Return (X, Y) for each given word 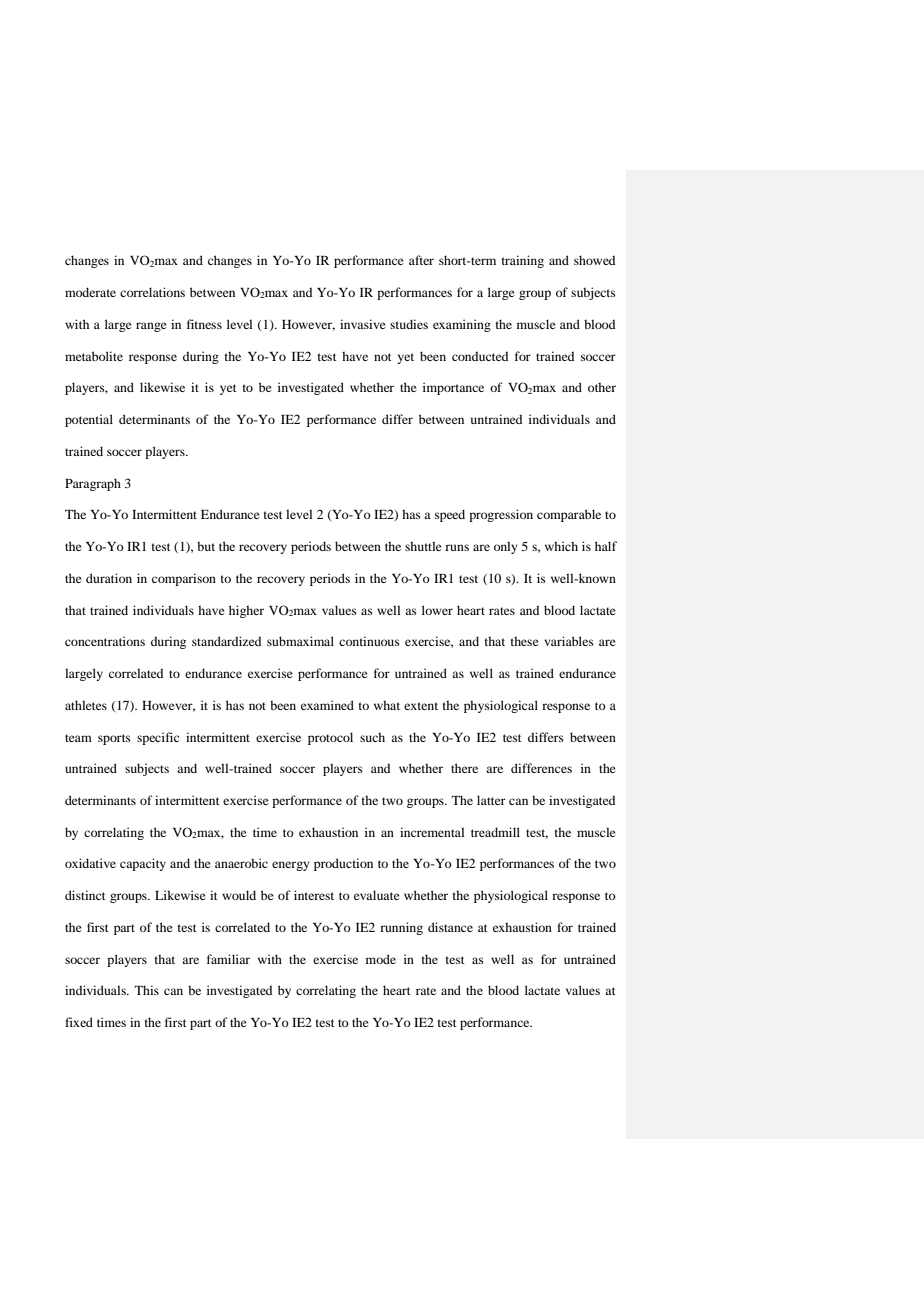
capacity (143, 864)
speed (450, 515)
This (147, 990)
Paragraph (93, 484)
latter (491, 800)
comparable (569, 515)
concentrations (105, 641)
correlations (152, 292)
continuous (369, 641)
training (522, 261)
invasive (363, 324)
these (524, 641)
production (343, 864)
